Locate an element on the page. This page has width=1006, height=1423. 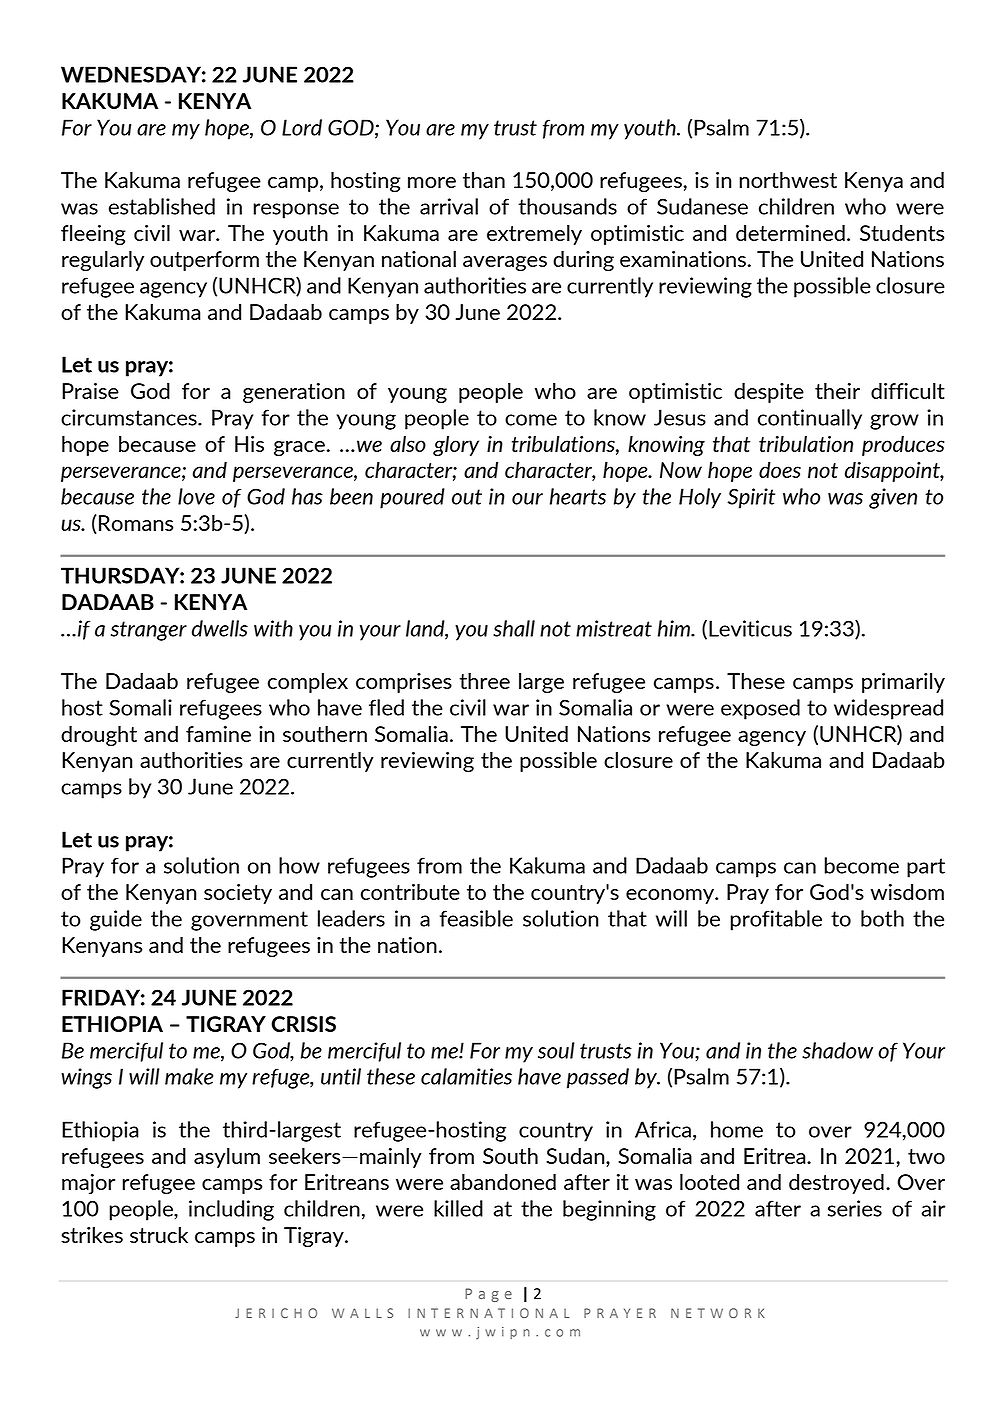
feasible is located at coordinates (476, 918).
